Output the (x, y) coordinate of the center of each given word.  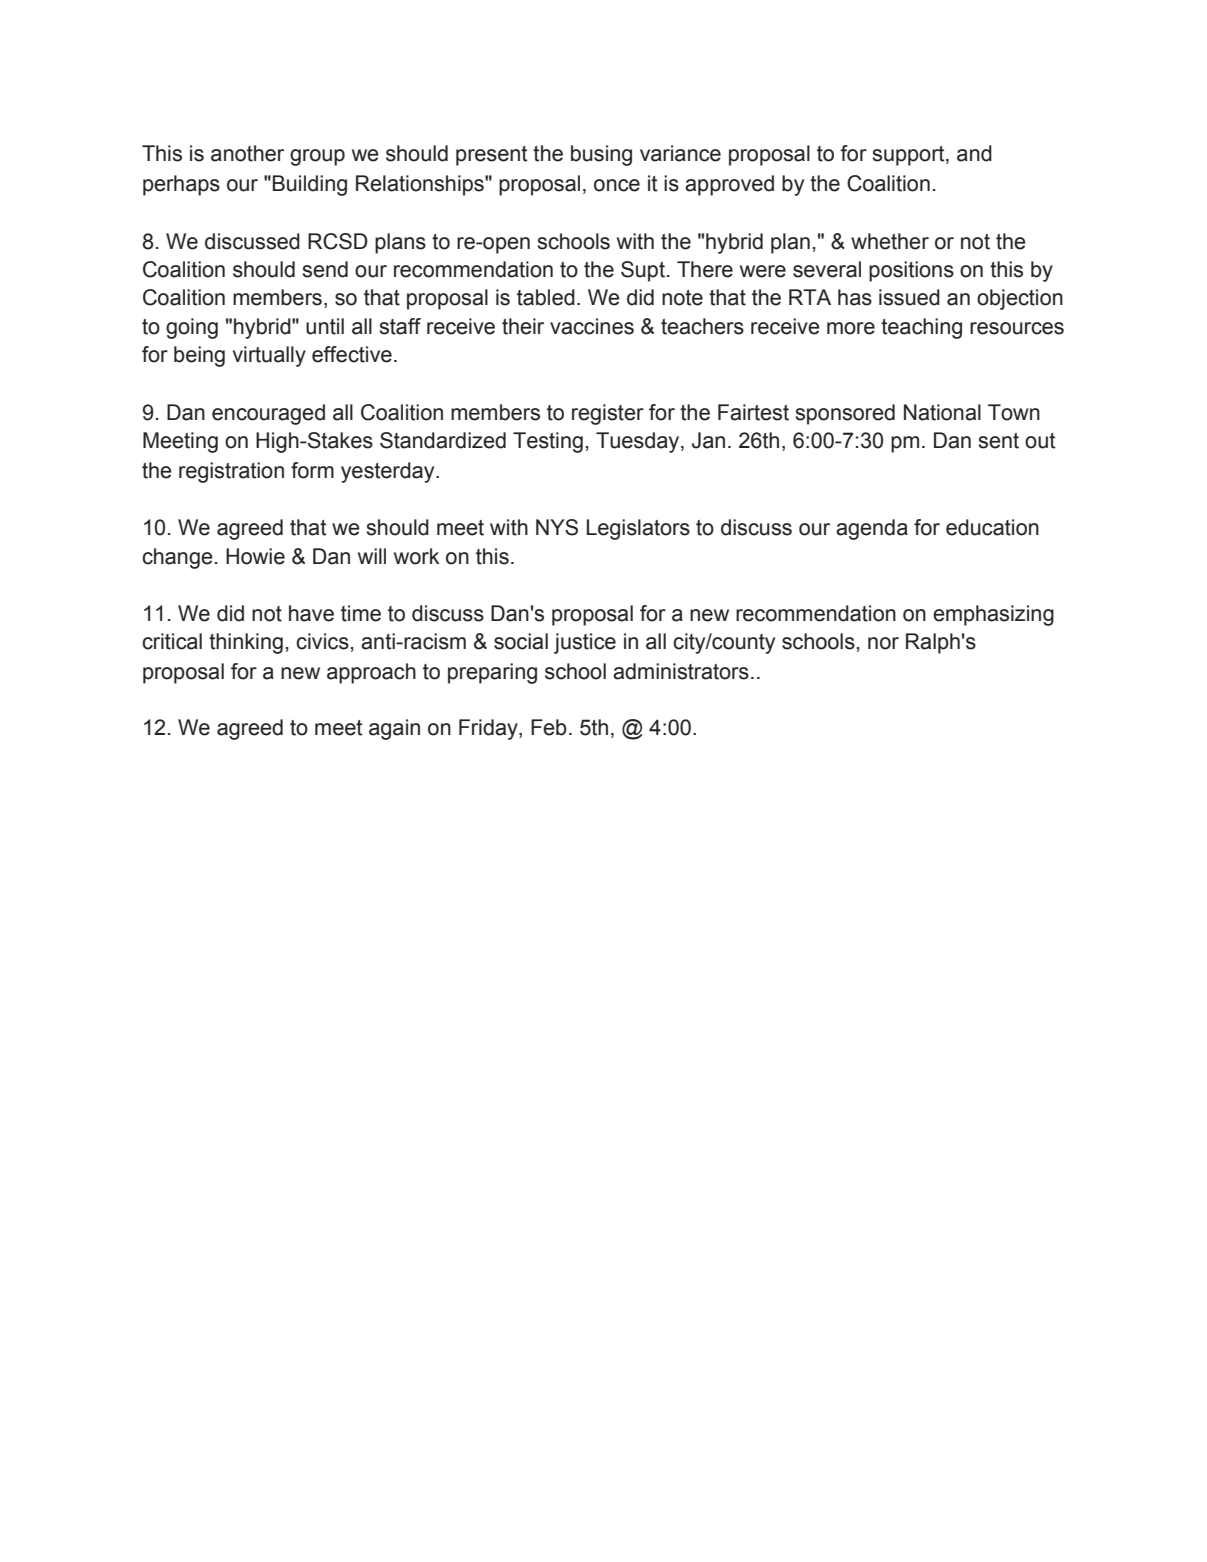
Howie (255, 556)
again (394, 729)
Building (310, 185)
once (617, 185)
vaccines (592, 326)
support (910, 156)
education (992, 527)
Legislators (638, 529)
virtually (269, 356)
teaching (921, 328)
